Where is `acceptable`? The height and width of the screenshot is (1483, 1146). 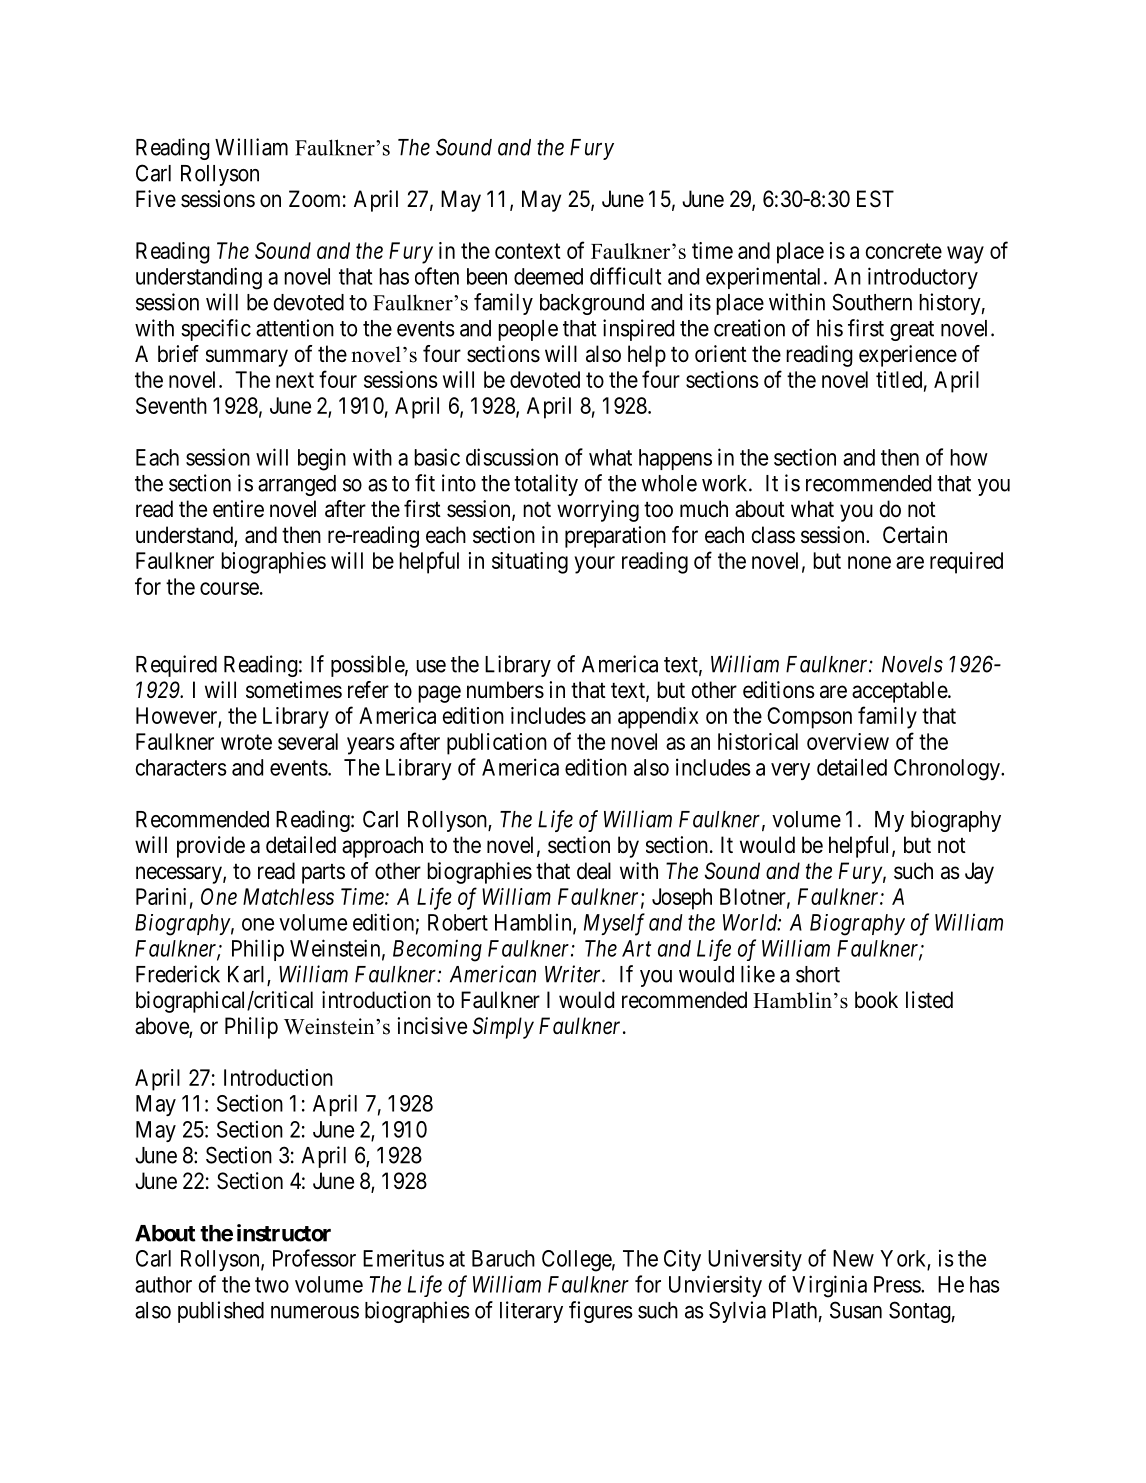 acceptable is located at coordinates (900, 692).
